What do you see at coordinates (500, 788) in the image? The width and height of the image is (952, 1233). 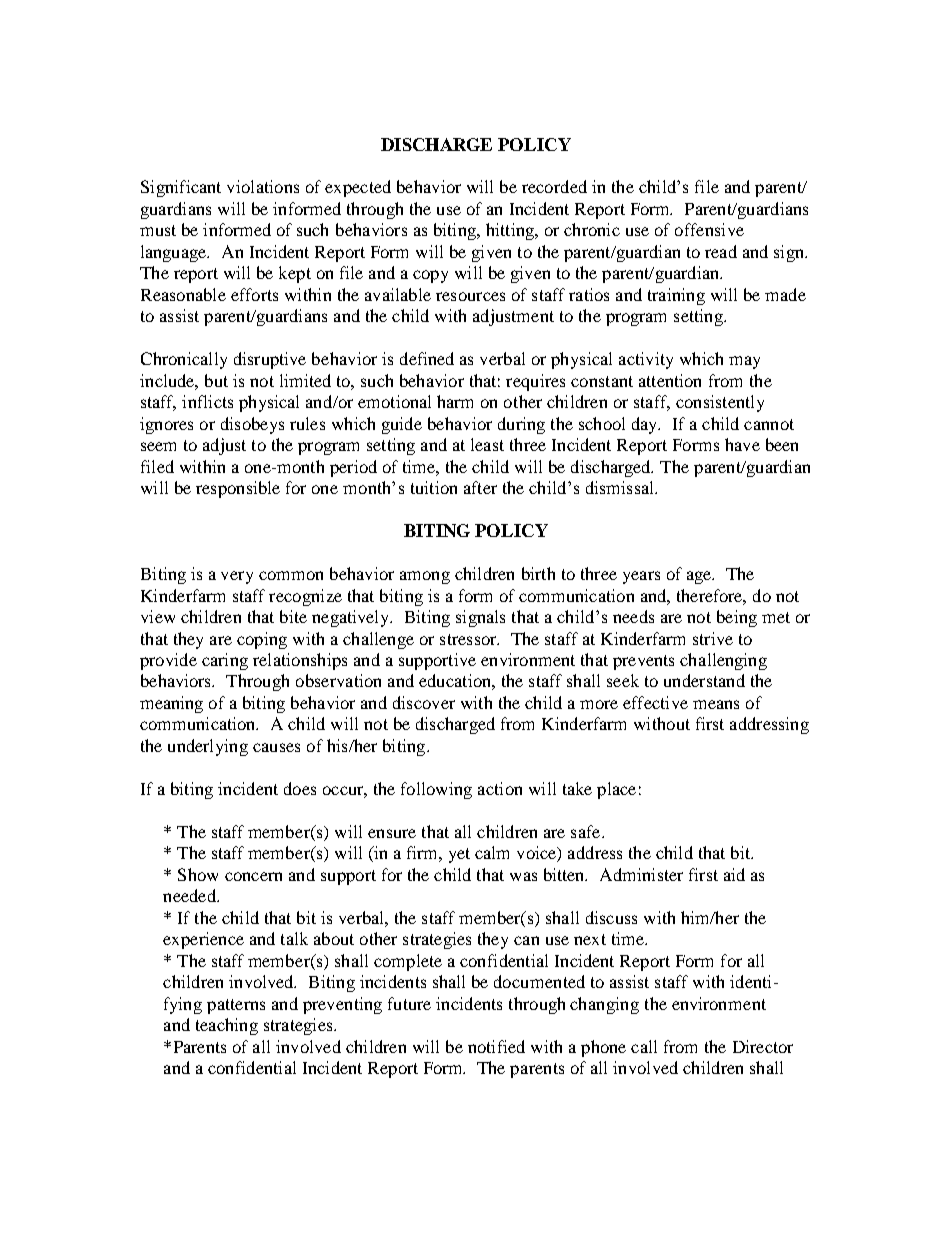 I see `action` at bounding box center [500, 788].
